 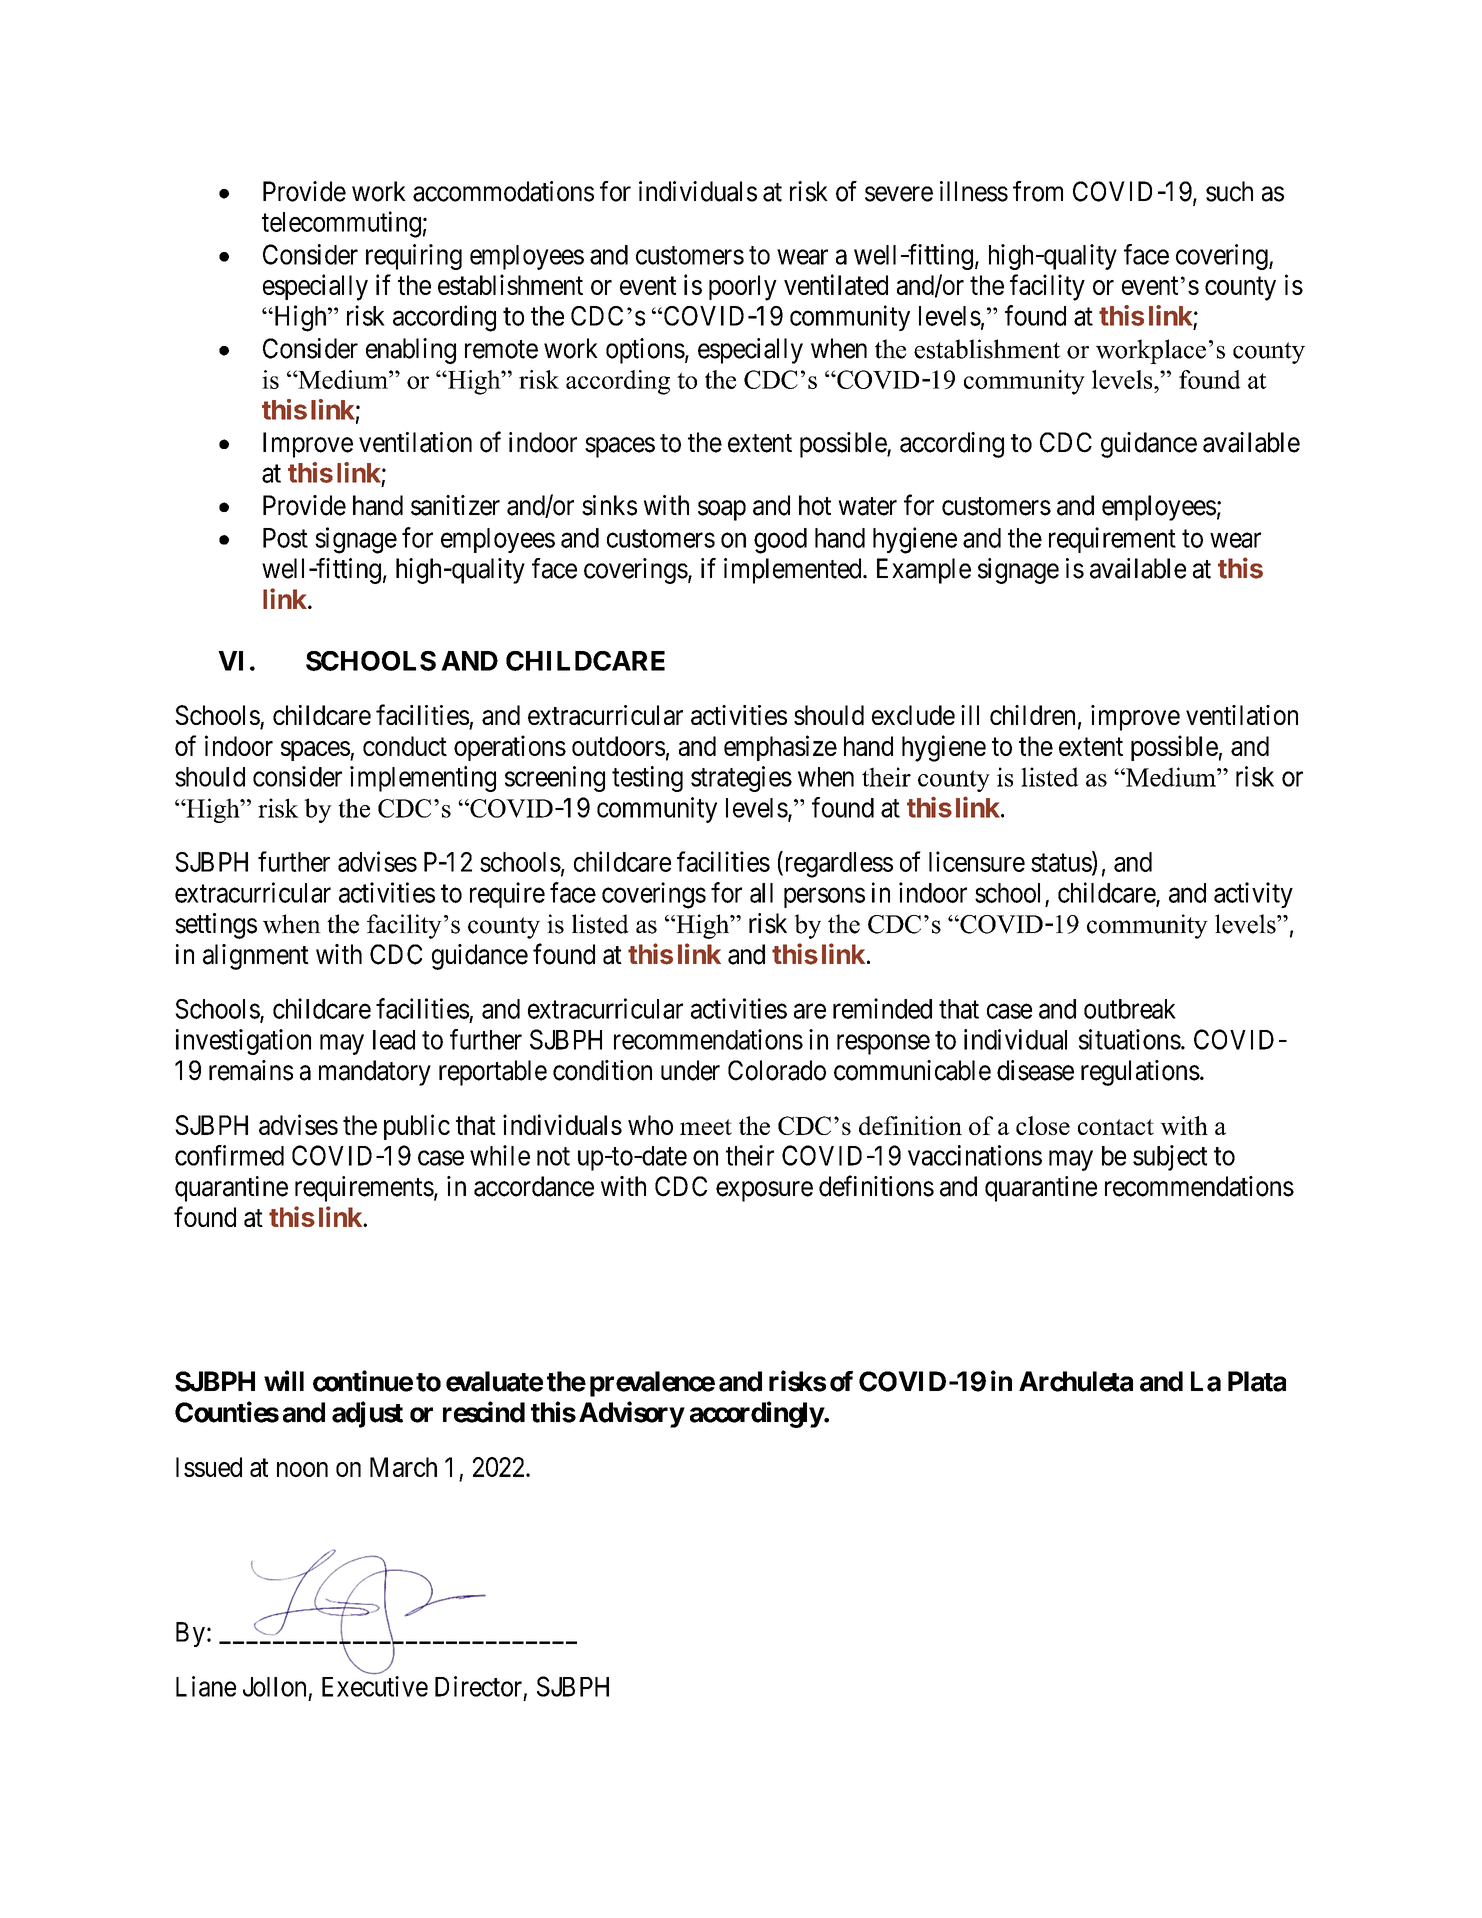 I want to click on rescind, so click(x=484, y=1412).
